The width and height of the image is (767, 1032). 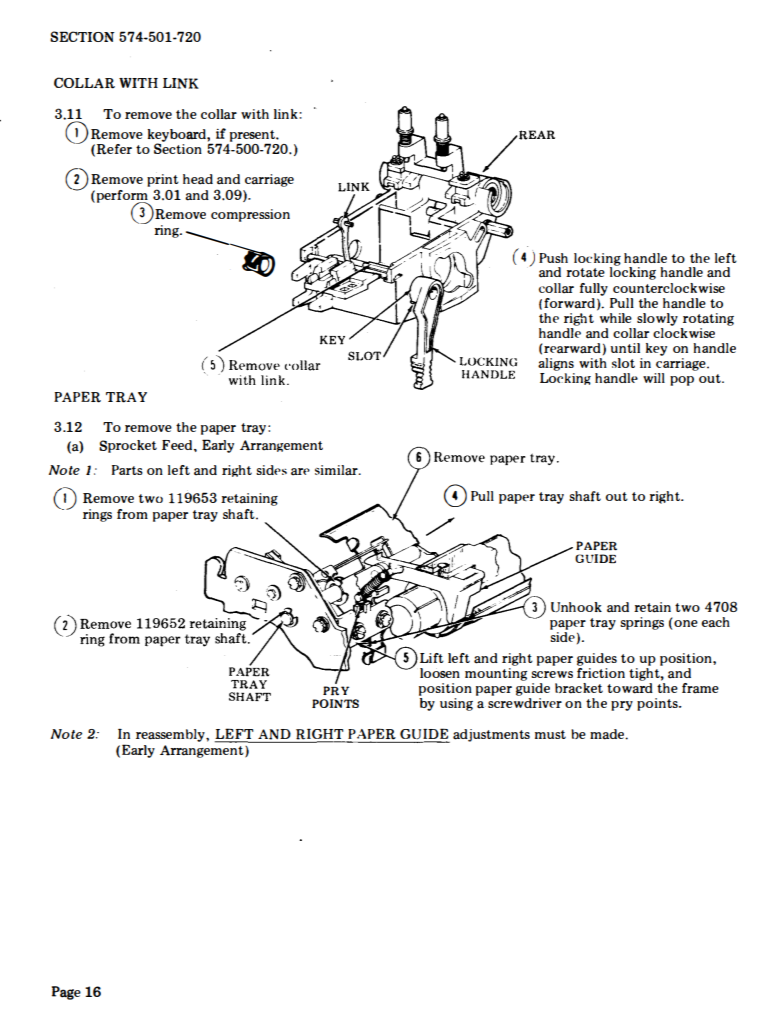 I want to click on compression, so click(x=250, y=215).
